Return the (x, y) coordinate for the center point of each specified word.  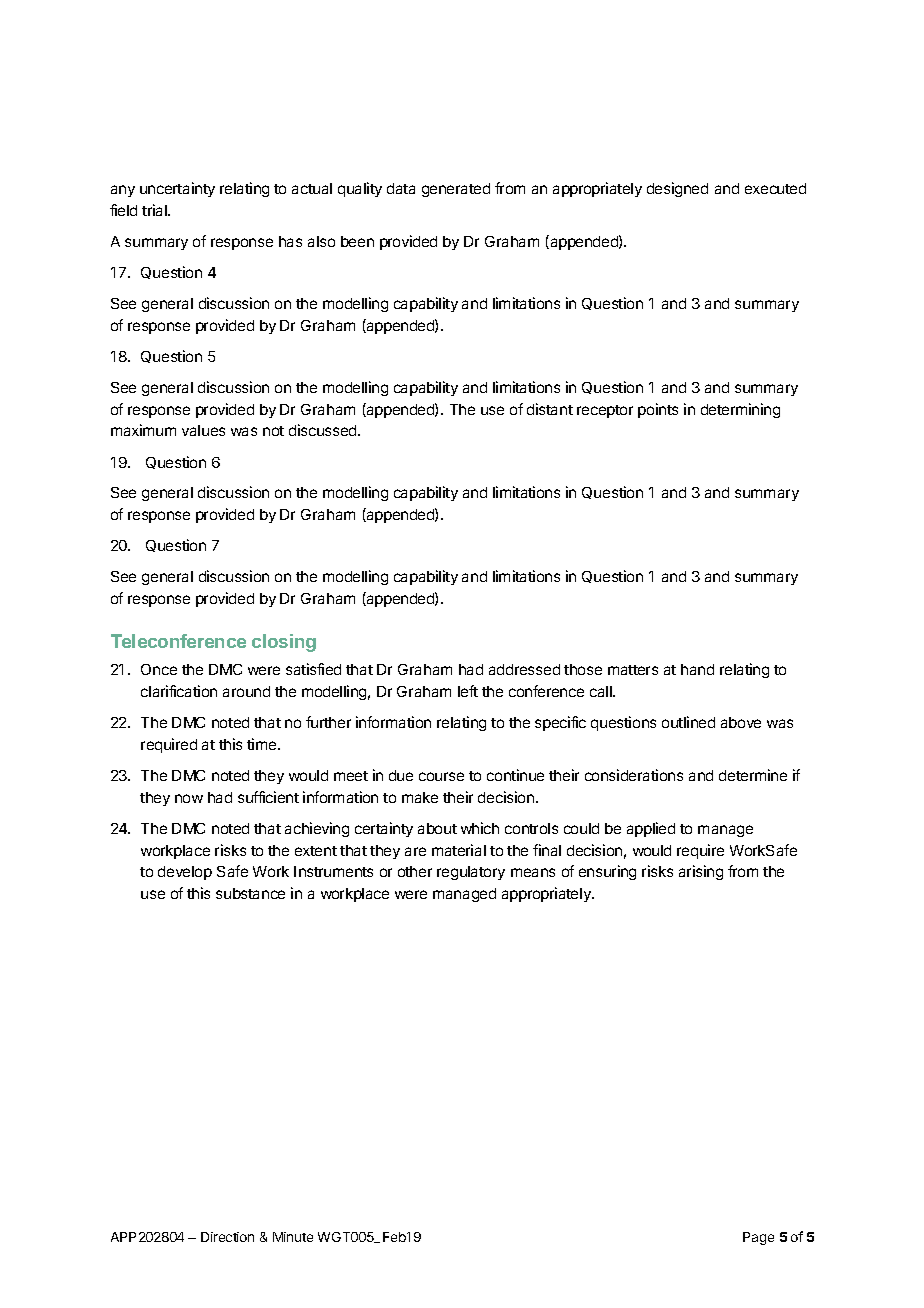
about (437, 828)
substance (250, 893)
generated (456, 190)
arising (701, 872)
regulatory (471, 873)
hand (697, 669)
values (203, 430)
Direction (227, 1237)
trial (155, 210)
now (189, 798)
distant (550, 409)
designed (677, 189)
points (658, 410)
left (468, 691)
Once (159, 669)
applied (651, 829)
